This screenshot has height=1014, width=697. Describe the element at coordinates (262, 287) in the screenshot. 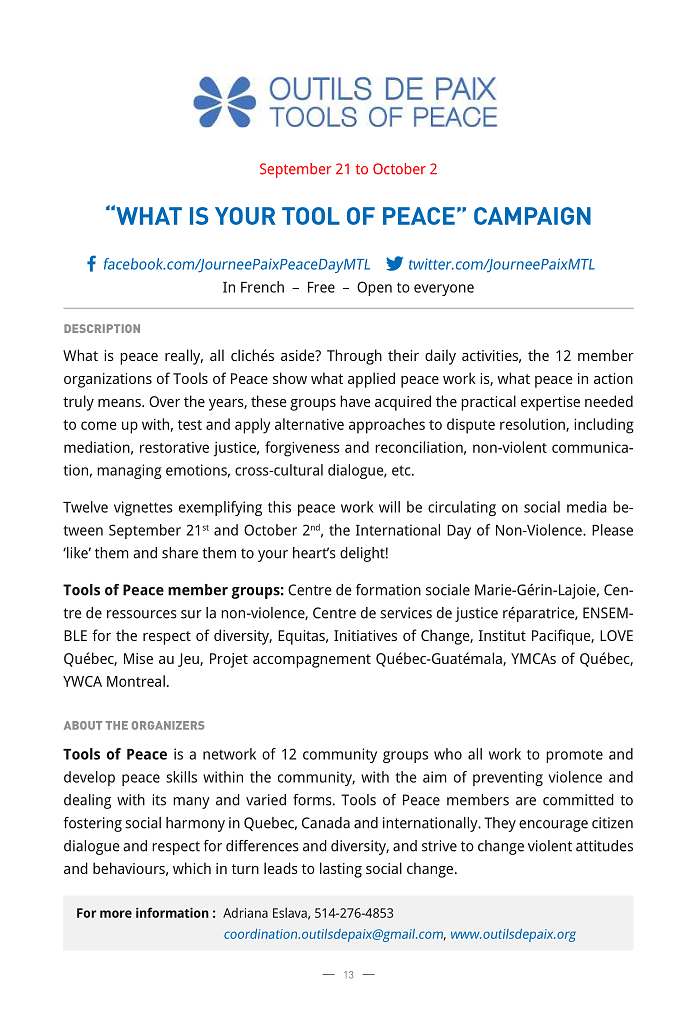

I see `French` at that location.
